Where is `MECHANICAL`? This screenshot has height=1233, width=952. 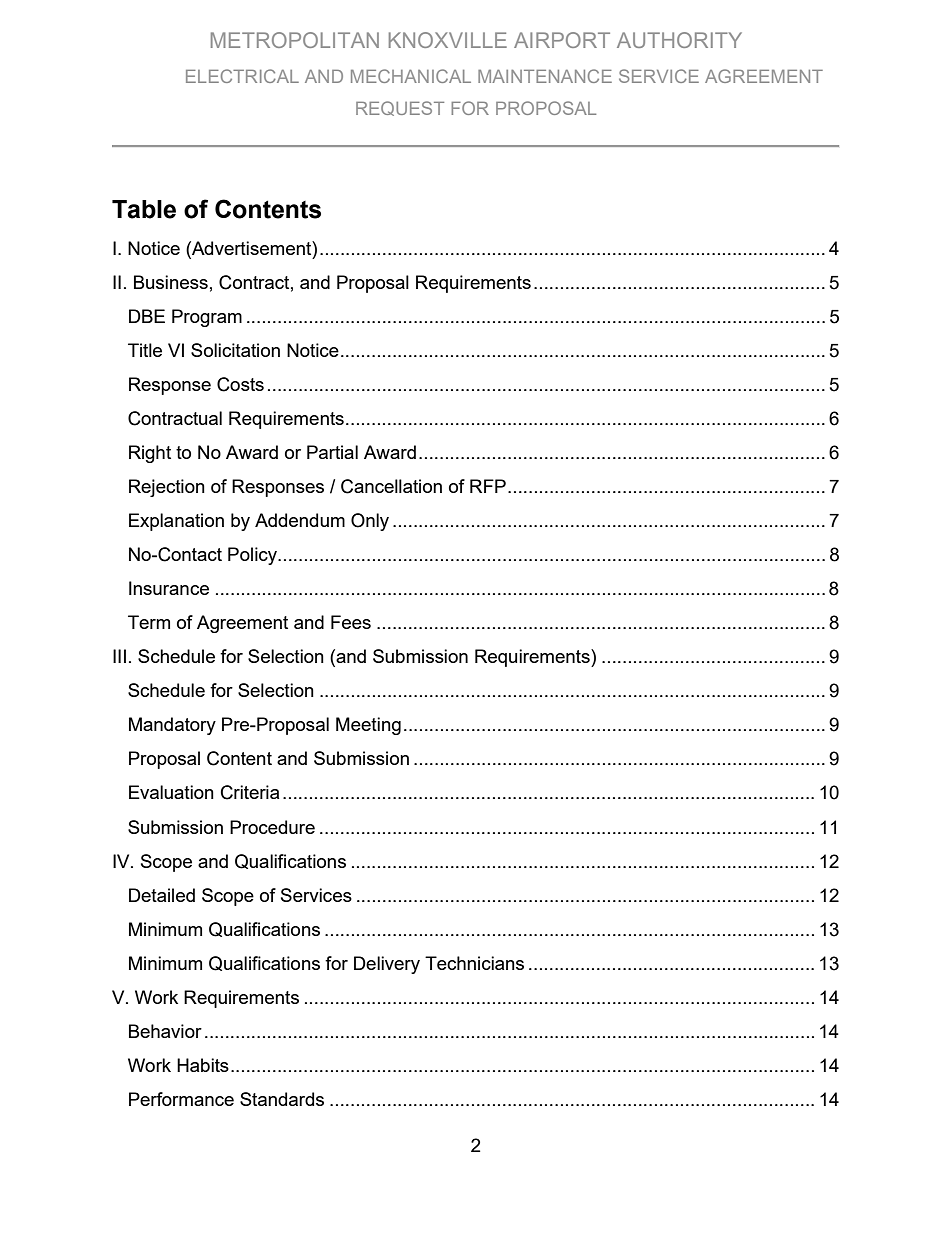 MECHANICAL is located at coordinates (411, 76).
